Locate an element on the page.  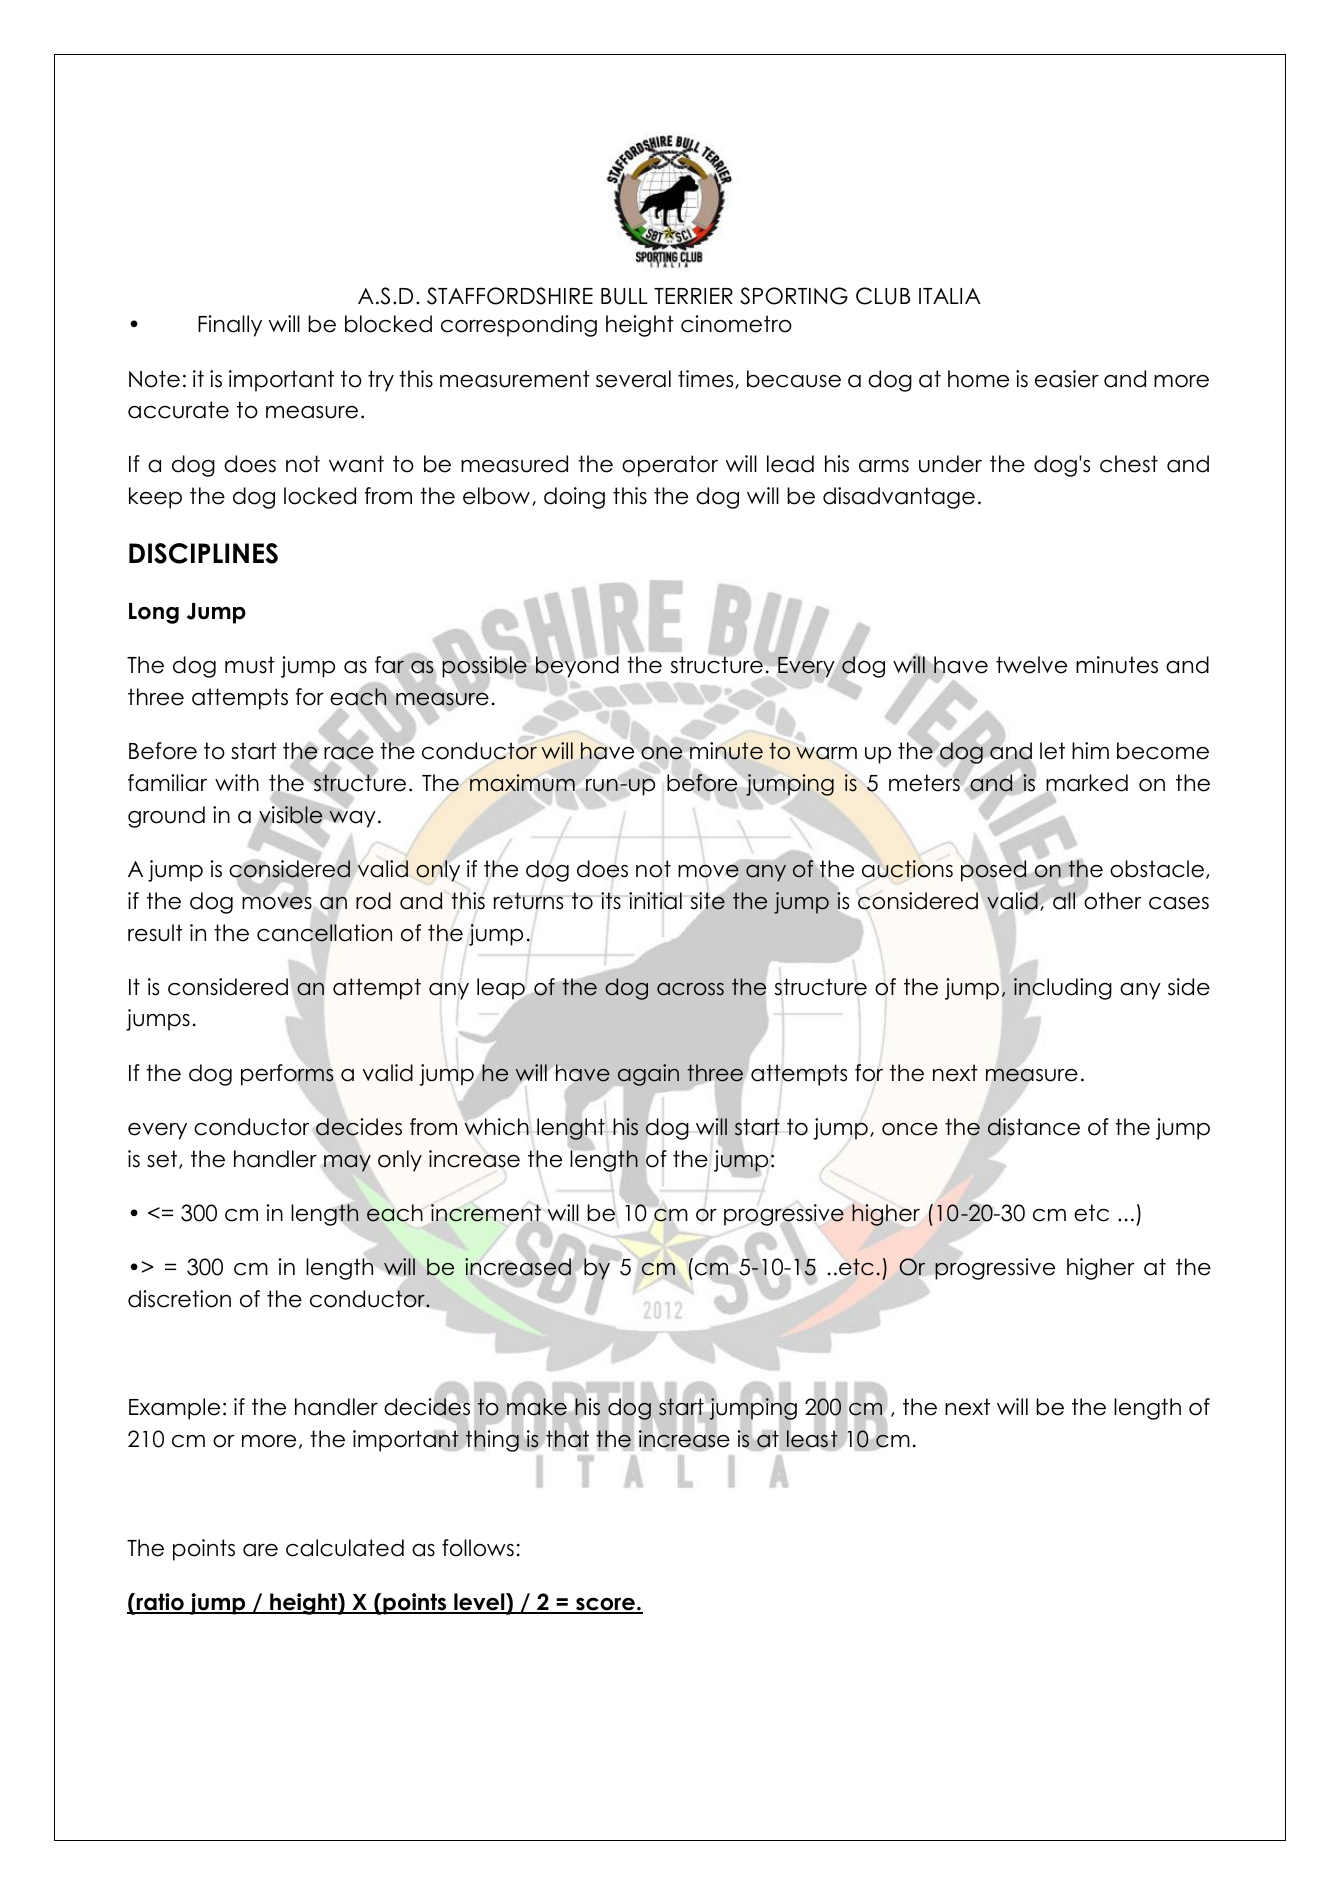
TERRIER is located at coordinates (693, 296).
